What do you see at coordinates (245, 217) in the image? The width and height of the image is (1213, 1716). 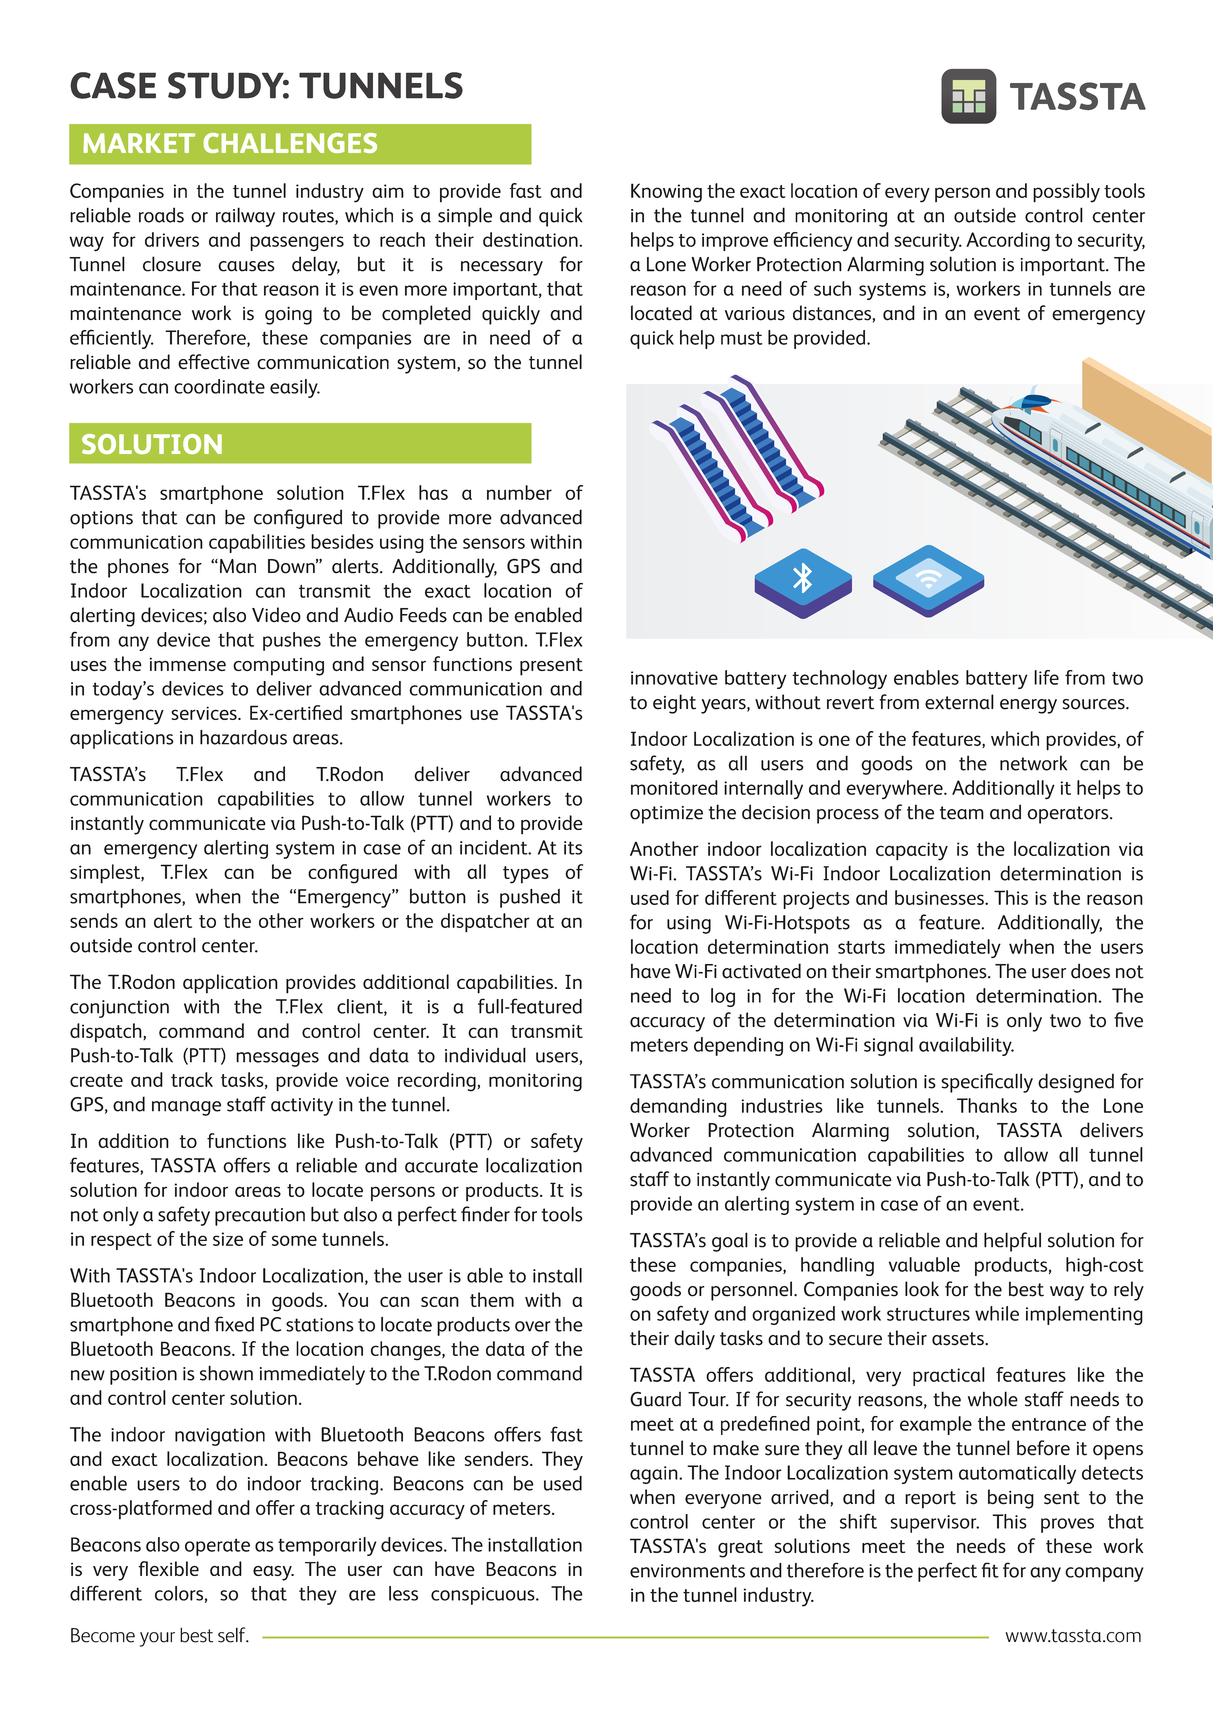 I see `railway` at bounding box center [245, 217].
